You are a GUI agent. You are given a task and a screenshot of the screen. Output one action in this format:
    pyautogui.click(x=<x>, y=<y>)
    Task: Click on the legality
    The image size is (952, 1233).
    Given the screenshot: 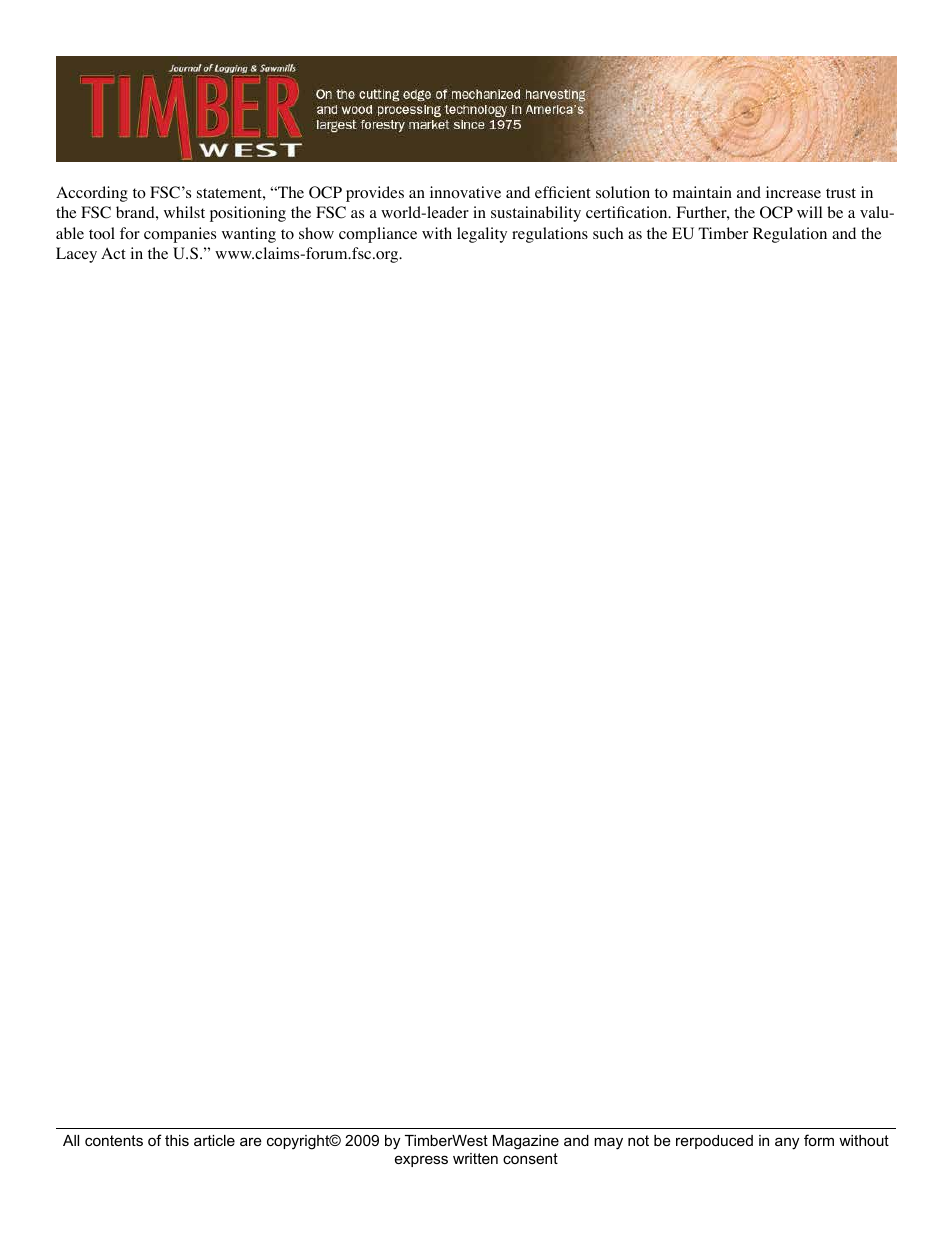 What is the action you would take?
    pyautogui.click(x=482, y=235)
